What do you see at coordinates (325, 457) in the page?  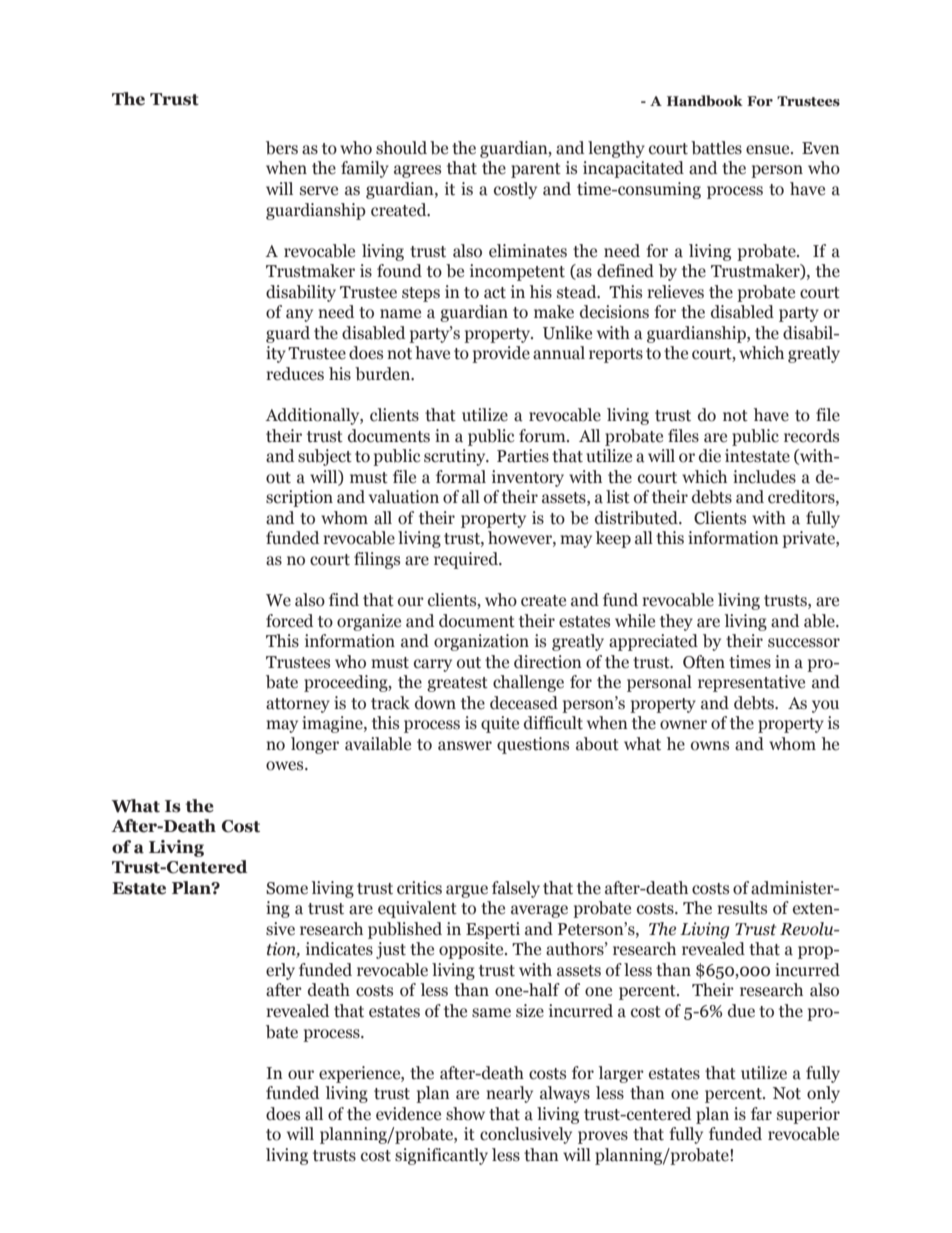 I see `subject` at bounding box center [325, 457].
